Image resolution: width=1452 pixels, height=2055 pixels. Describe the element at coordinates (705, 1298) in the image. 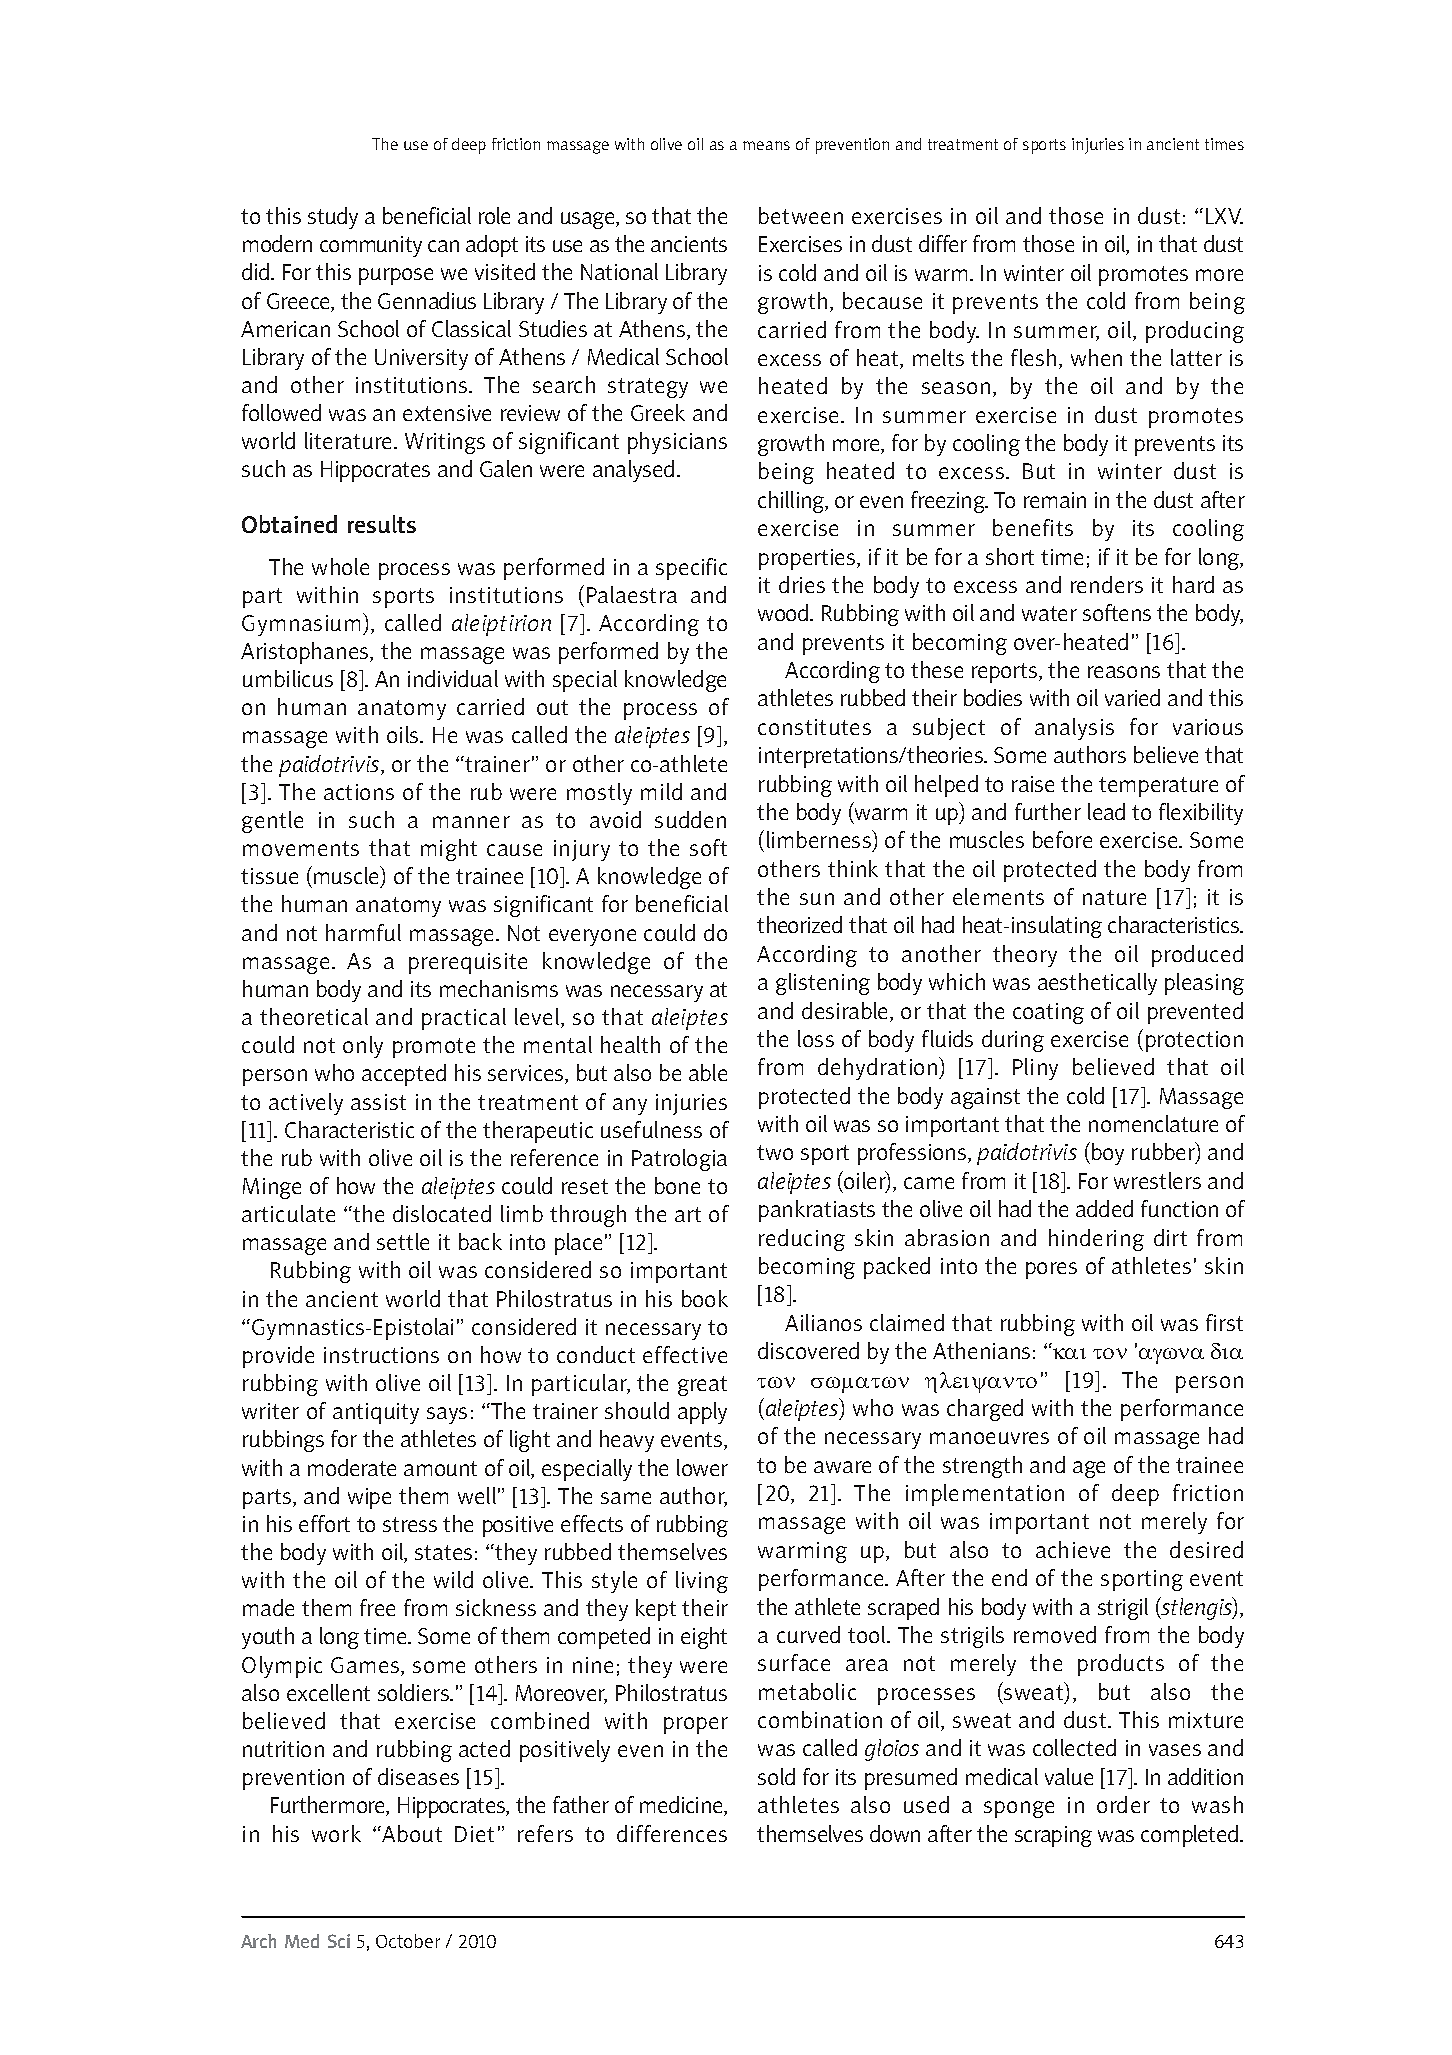

I see `book` at that location.
